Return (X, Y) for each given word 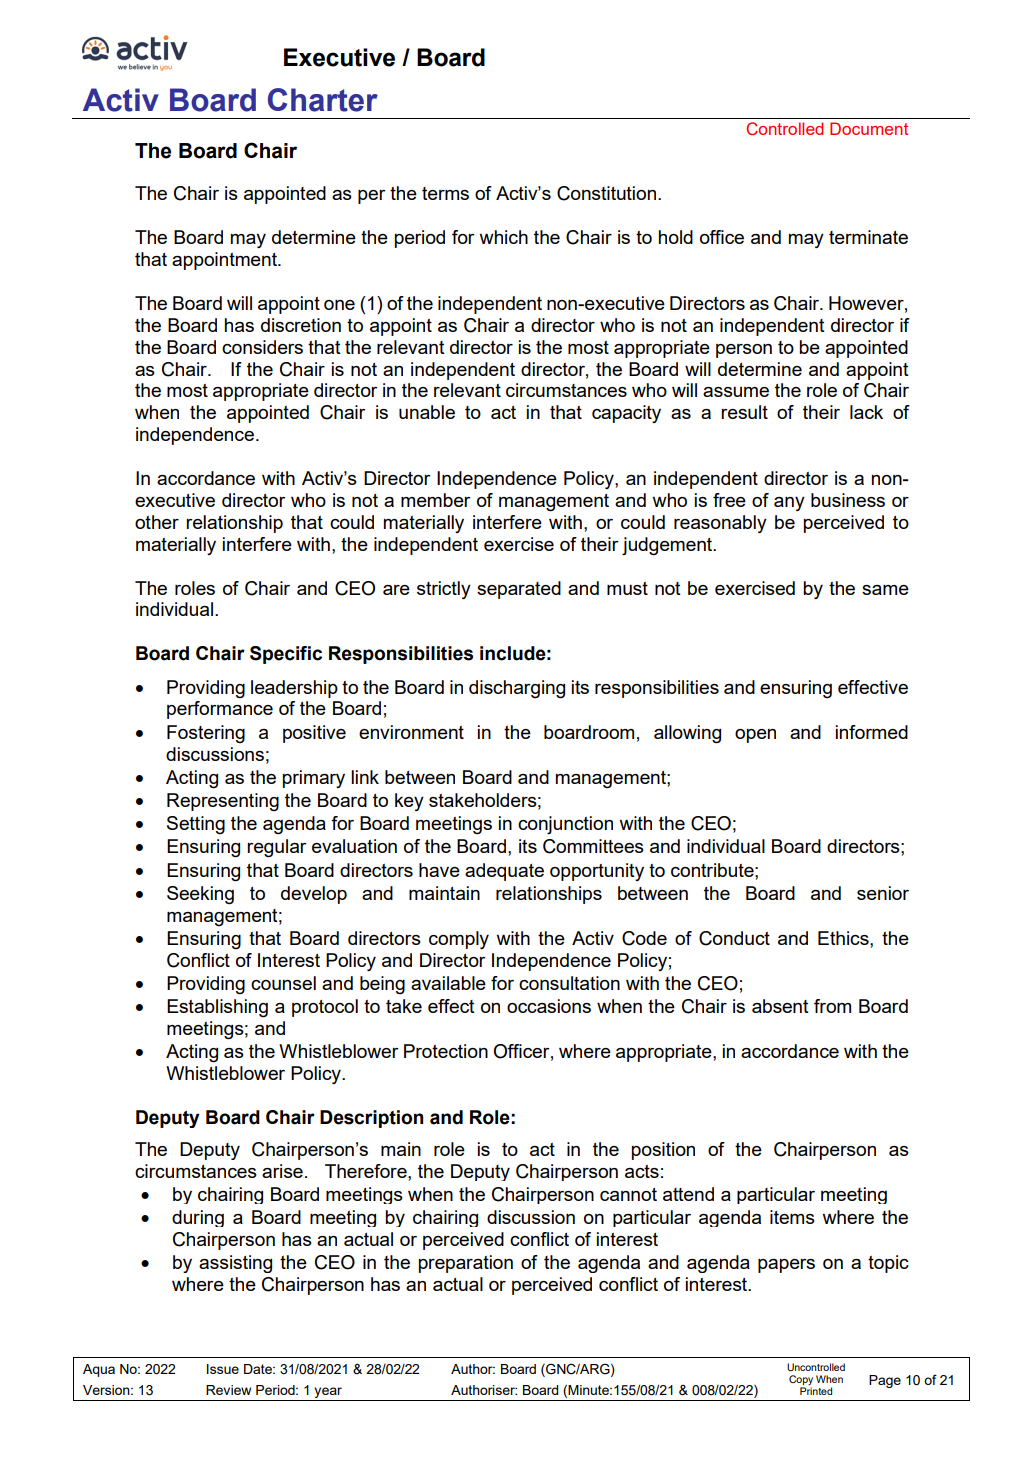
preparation (466, 1264)
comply (459, 940)
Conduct (734, 938)
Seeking (200, 895)
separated (519, 590)
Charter (323, 100)
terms (445, 193)
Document (869, 128)
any (789, 504)
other (157, 522)
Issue (223, 1369)
